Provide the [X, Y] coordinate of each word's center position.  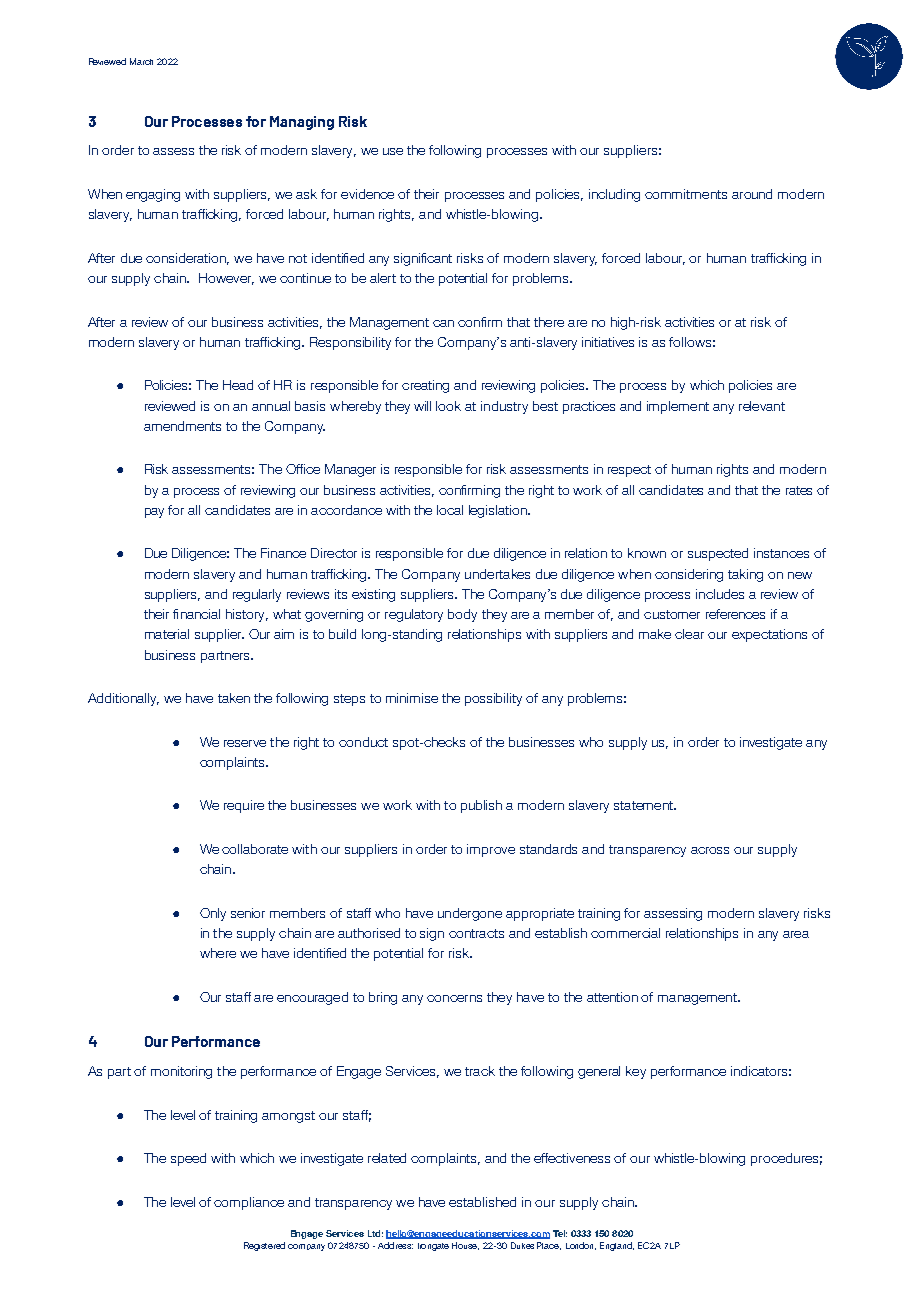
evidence [367, 194]
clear [689, 634]
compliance [249, 1203]
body [462, 615]
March [141, 61]
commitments [686, 194]
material [167, 634]
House [465, 1246]
